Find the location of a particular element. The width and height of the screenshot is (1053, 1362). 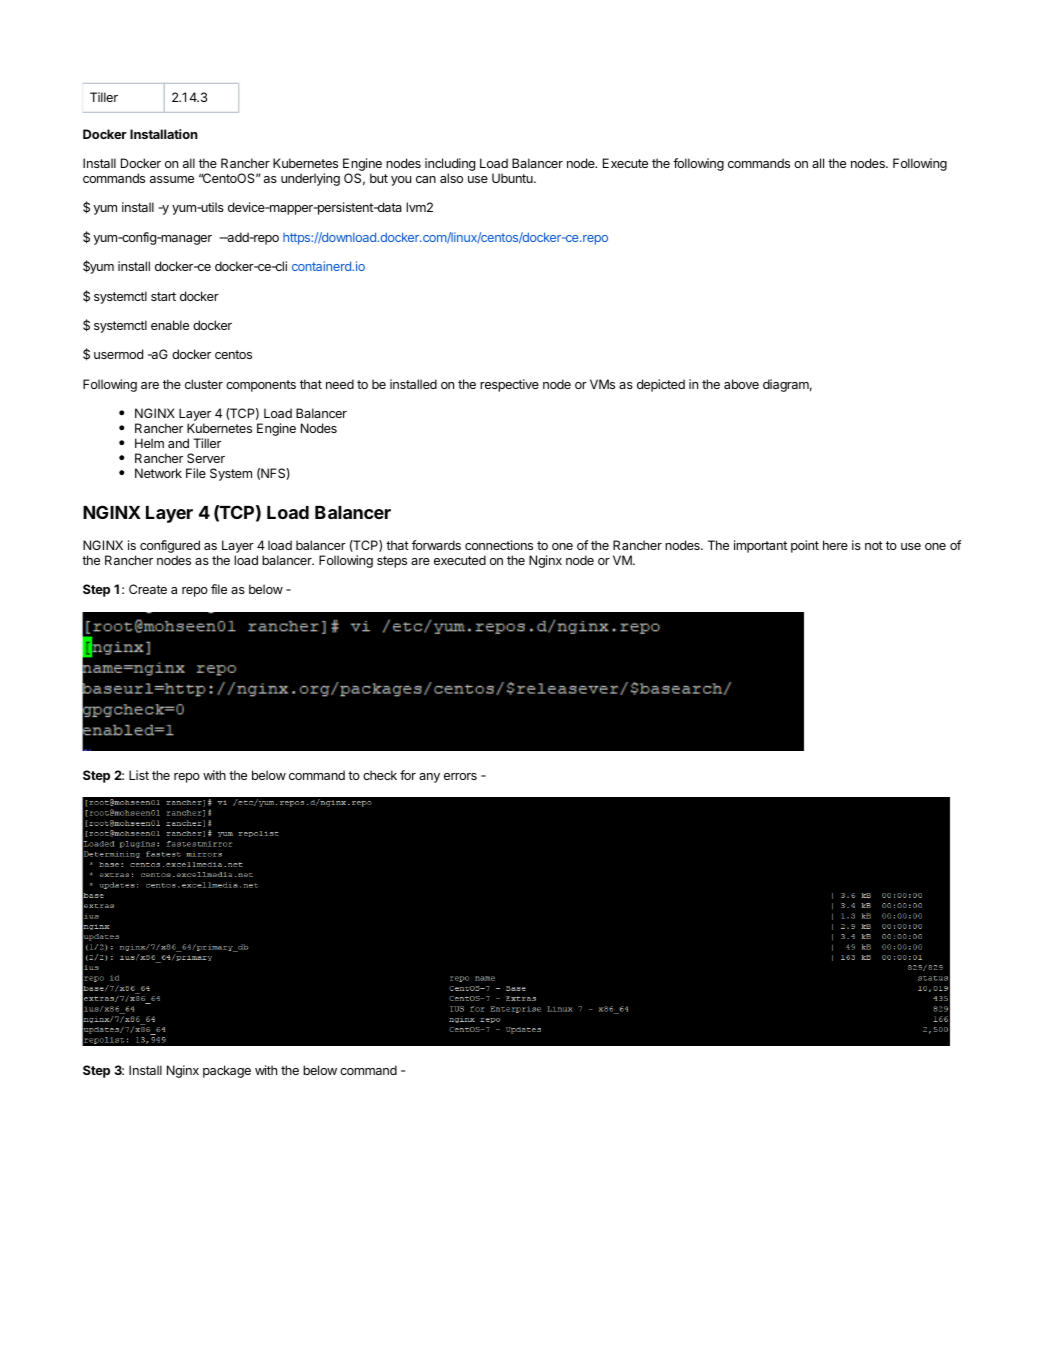

List is located at coordinates (139, 775).
